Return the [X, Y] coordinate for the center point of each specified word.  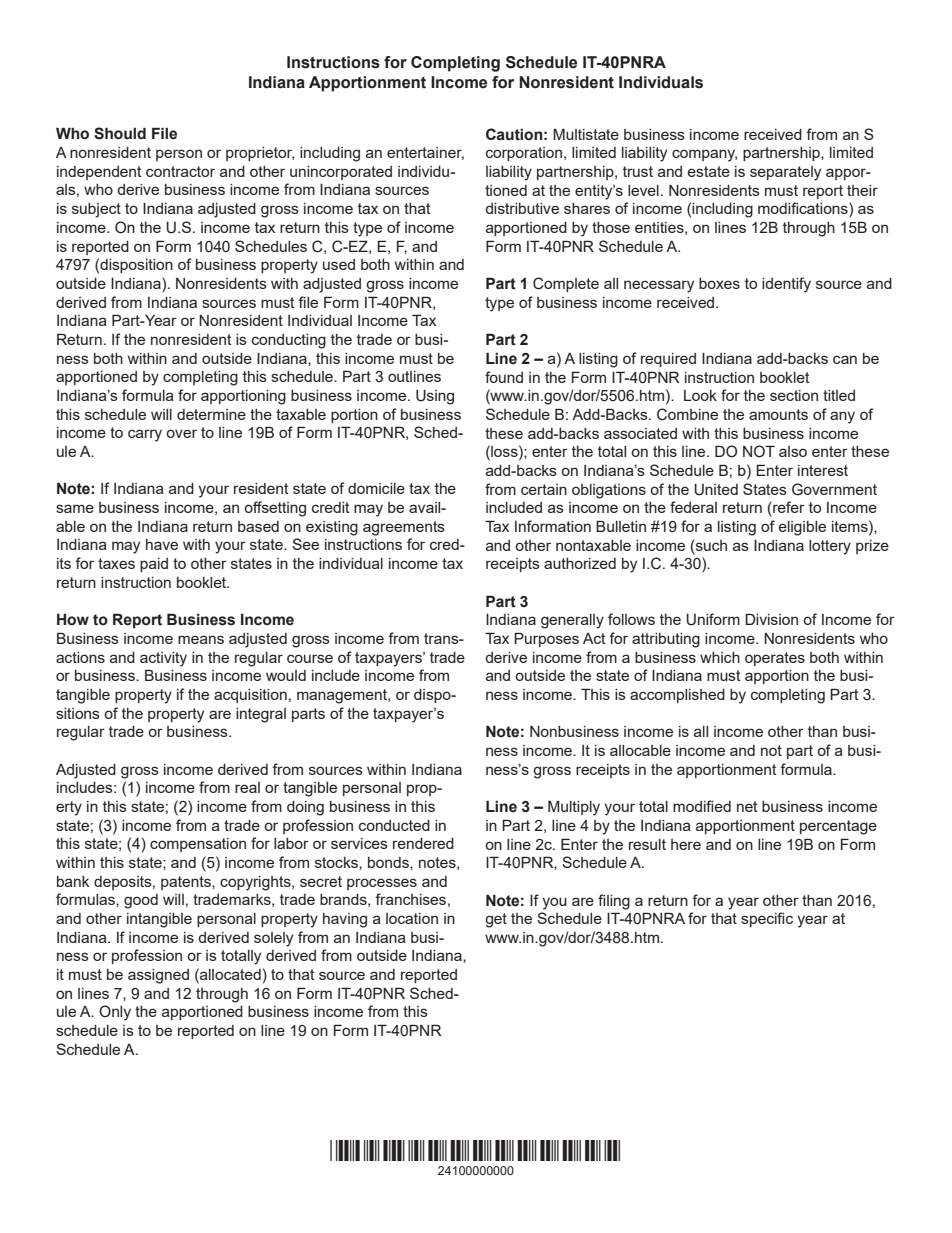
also [793, 451]
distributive [522, 208]
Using [435, 397]
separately [785, 173]
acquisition [250, 696]
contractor [180, 171]
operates [775, 659]
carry [145, 435]
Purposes [546, 639]
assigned [158, 976]
